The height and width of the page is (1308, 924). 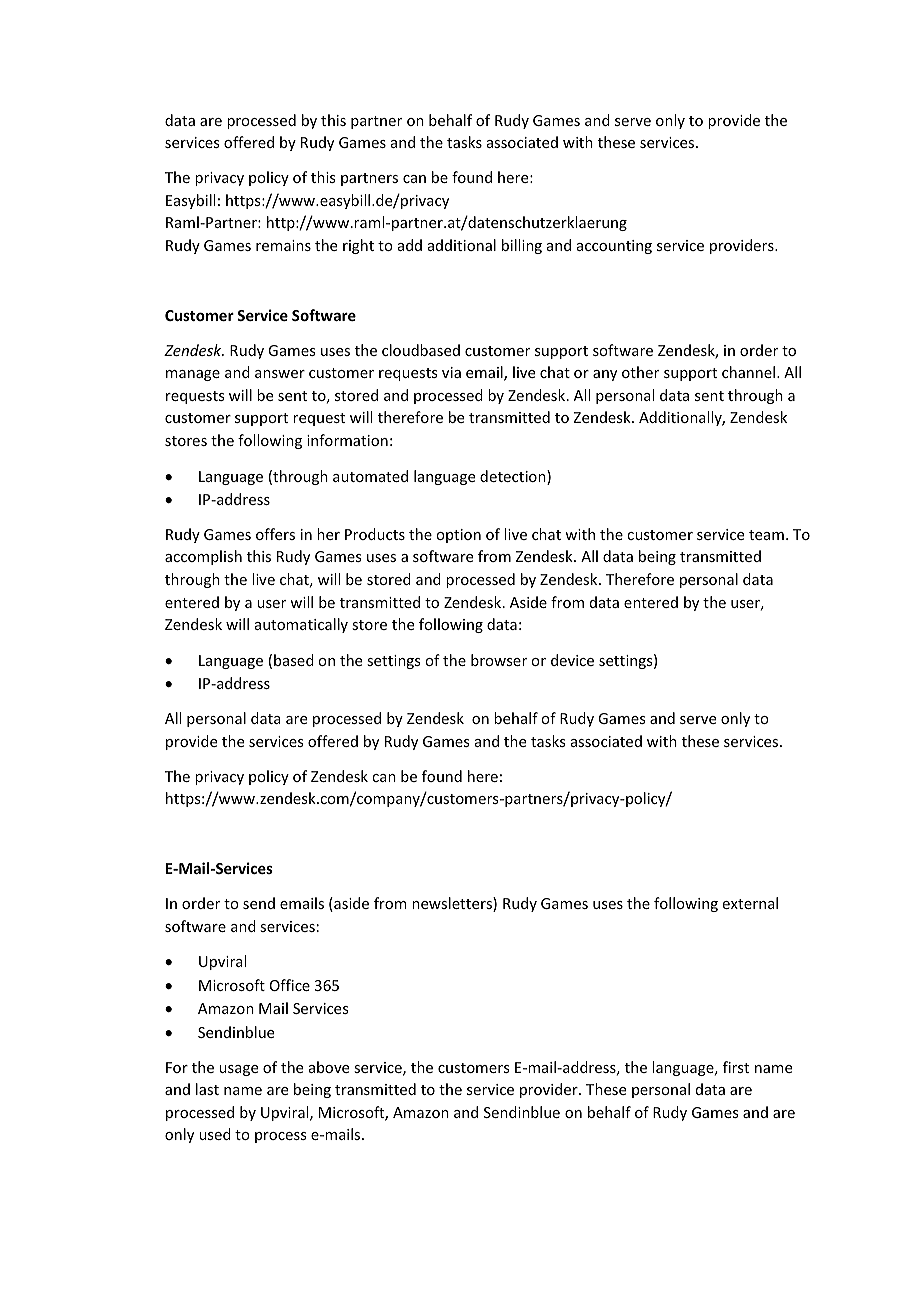 I want to click on remains, so click(x=283, y=245).
